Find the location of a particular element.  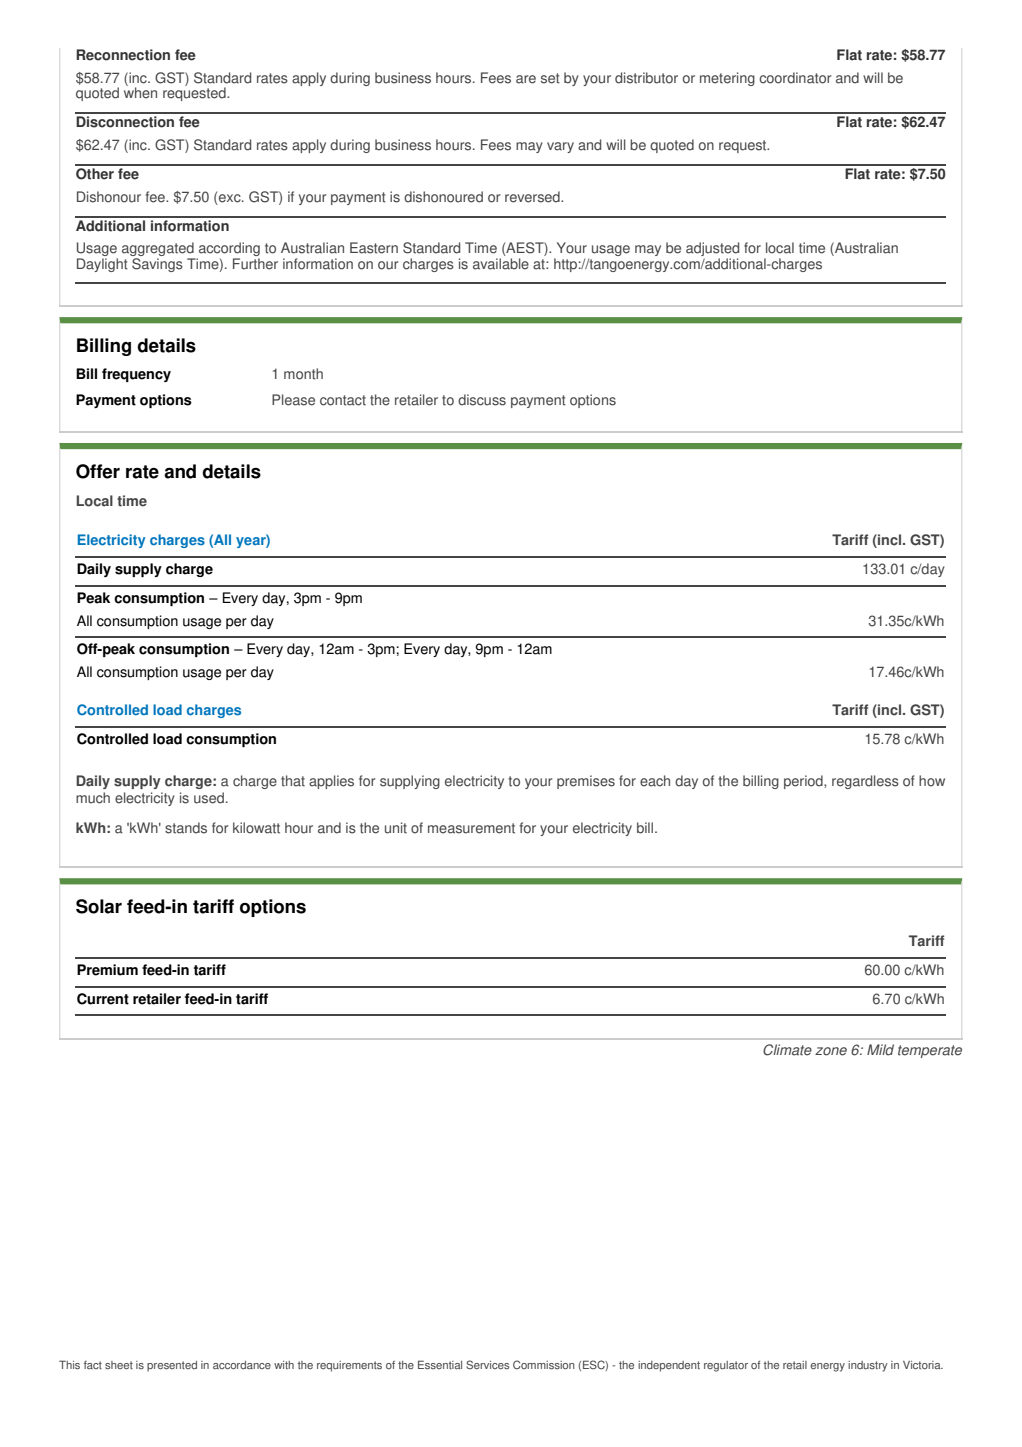

presented is located at coordinates (172, 1366).
